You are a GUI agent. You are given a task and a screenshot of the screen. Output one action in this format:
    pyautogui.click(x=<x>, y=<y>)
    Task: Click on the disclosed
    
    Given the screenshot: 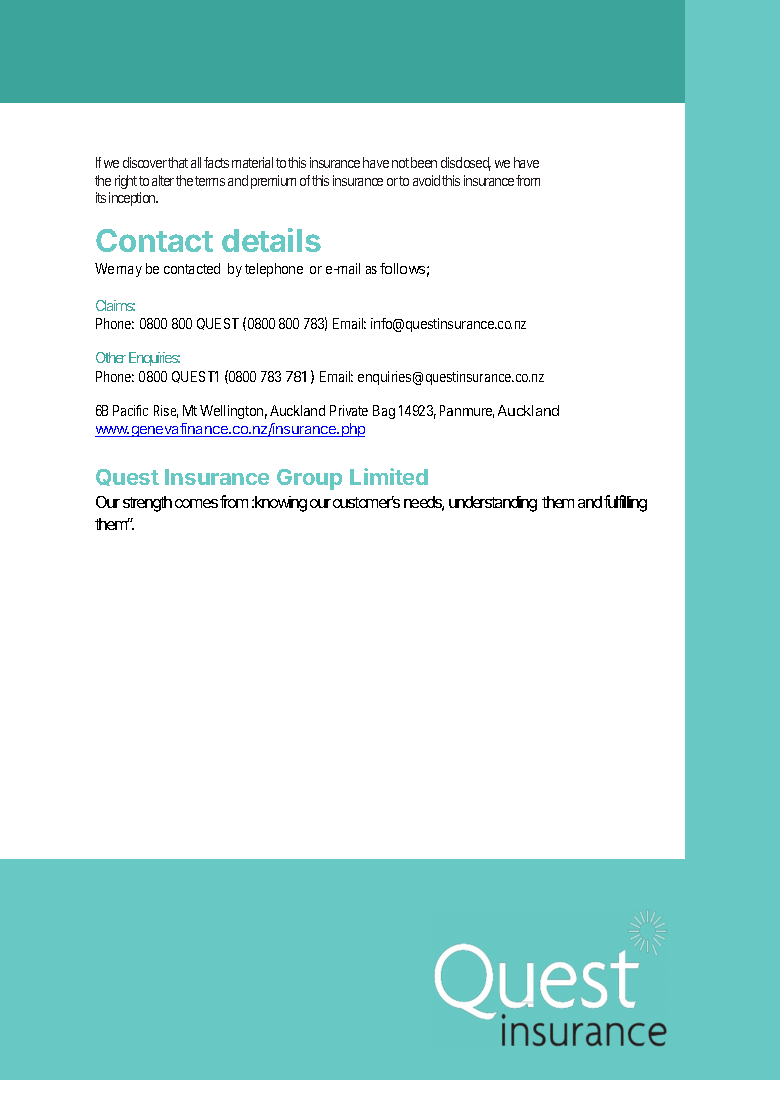 What is the action you would take?
    pyautogui.click(x=466, y=164)
